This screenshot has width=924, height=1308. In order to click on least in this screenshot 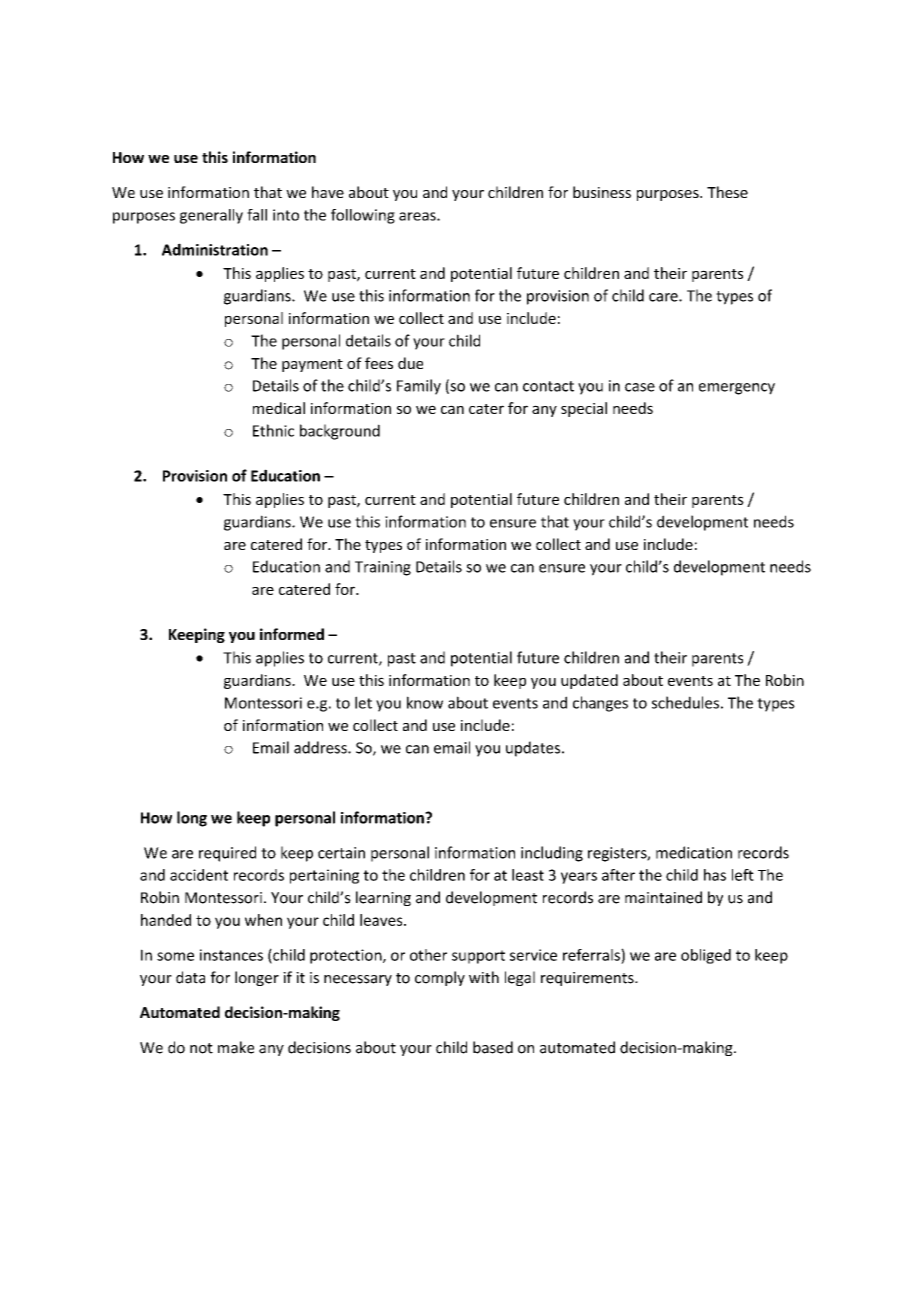, I will do `click(528, 875)`.
